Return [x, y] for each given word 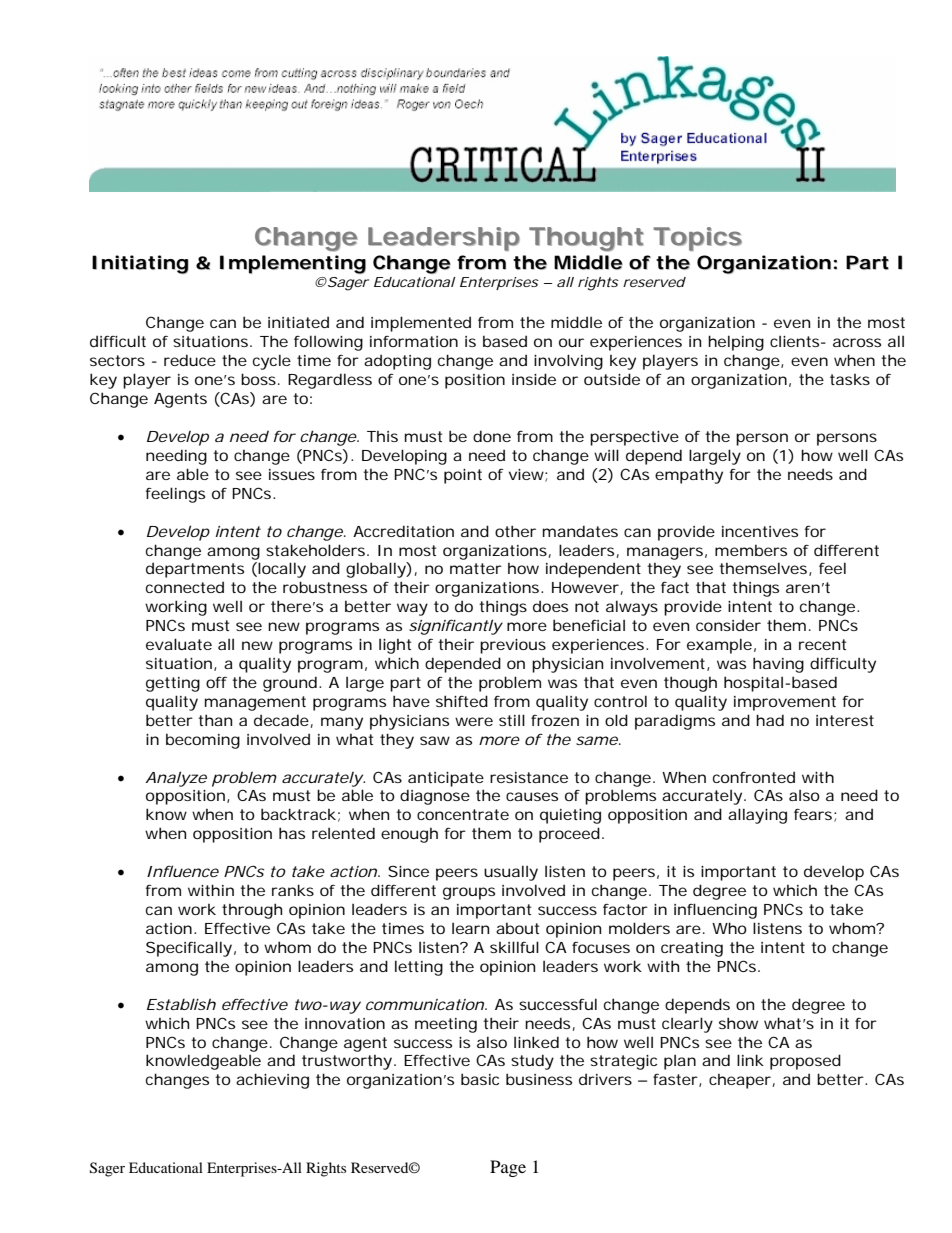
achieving [272, 1081]
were [474, 721]
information [414, 341]
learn [470, 928]
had [770, 720]
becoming [203, 741]
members [751, 550]
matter [476, 568]
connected [185, 587]
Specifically [189, 949]
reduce [190, 360]
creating [692, 949]
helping [736, 343]
